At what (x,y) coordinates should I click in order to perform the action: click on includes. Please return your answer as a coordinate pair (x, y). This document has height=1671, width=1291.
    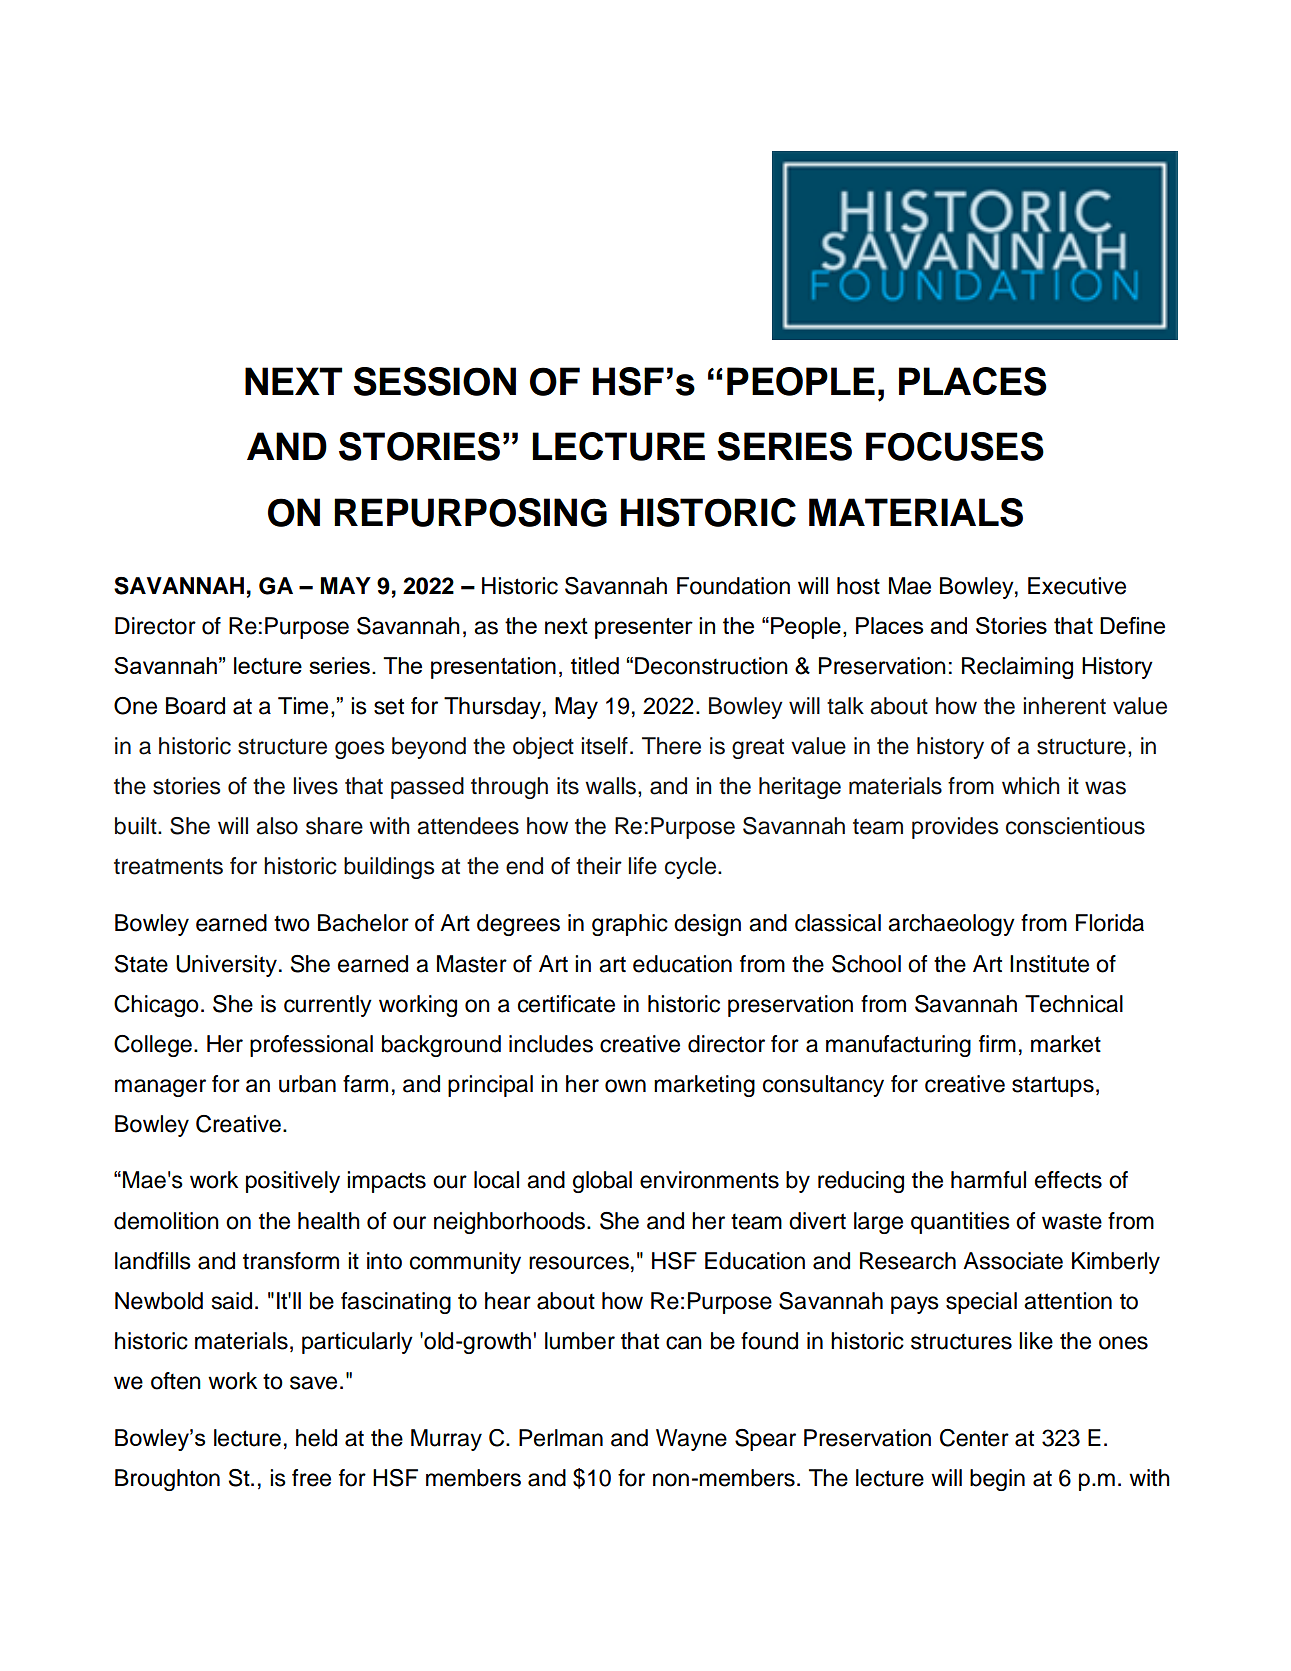
    Looking at the image, I should click on (551, 1044).
